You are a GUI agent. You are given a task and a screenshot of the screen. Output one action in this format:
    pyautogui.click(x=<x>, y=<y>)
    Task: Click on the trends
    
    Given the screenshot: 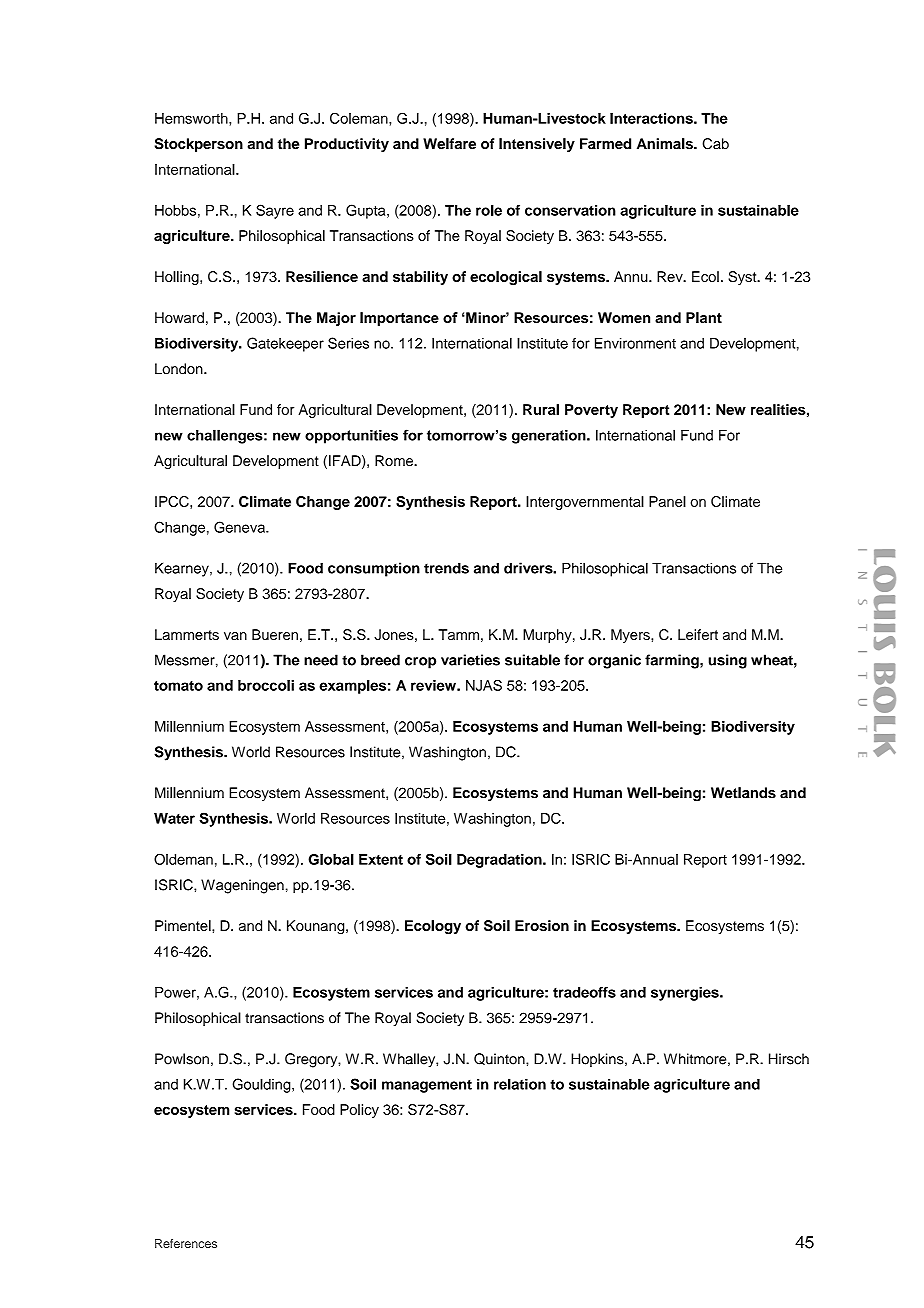 What is the action you would take?
    pyautogui.click(x=446, y=568)
